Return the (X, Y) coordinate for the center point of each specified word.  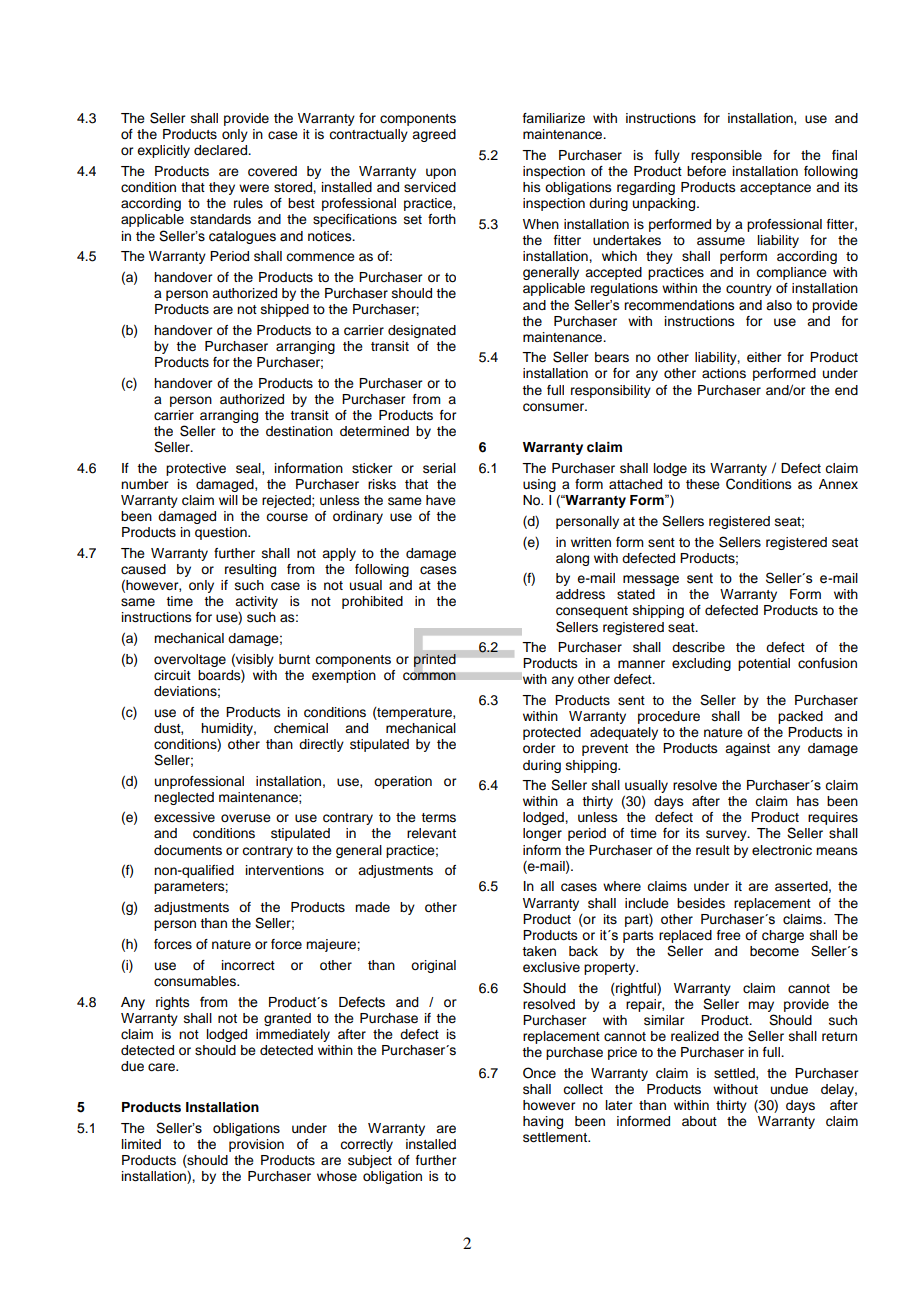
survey (727, 835)
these (703, 484)
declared (221, 150)
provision (256, 1145)
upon (441, 173)
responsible (726, 156)
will (228, 500)
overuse (246, 818)
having (543, 1122)
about (699, 1121)
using (539, 485)
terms (438, 817)
